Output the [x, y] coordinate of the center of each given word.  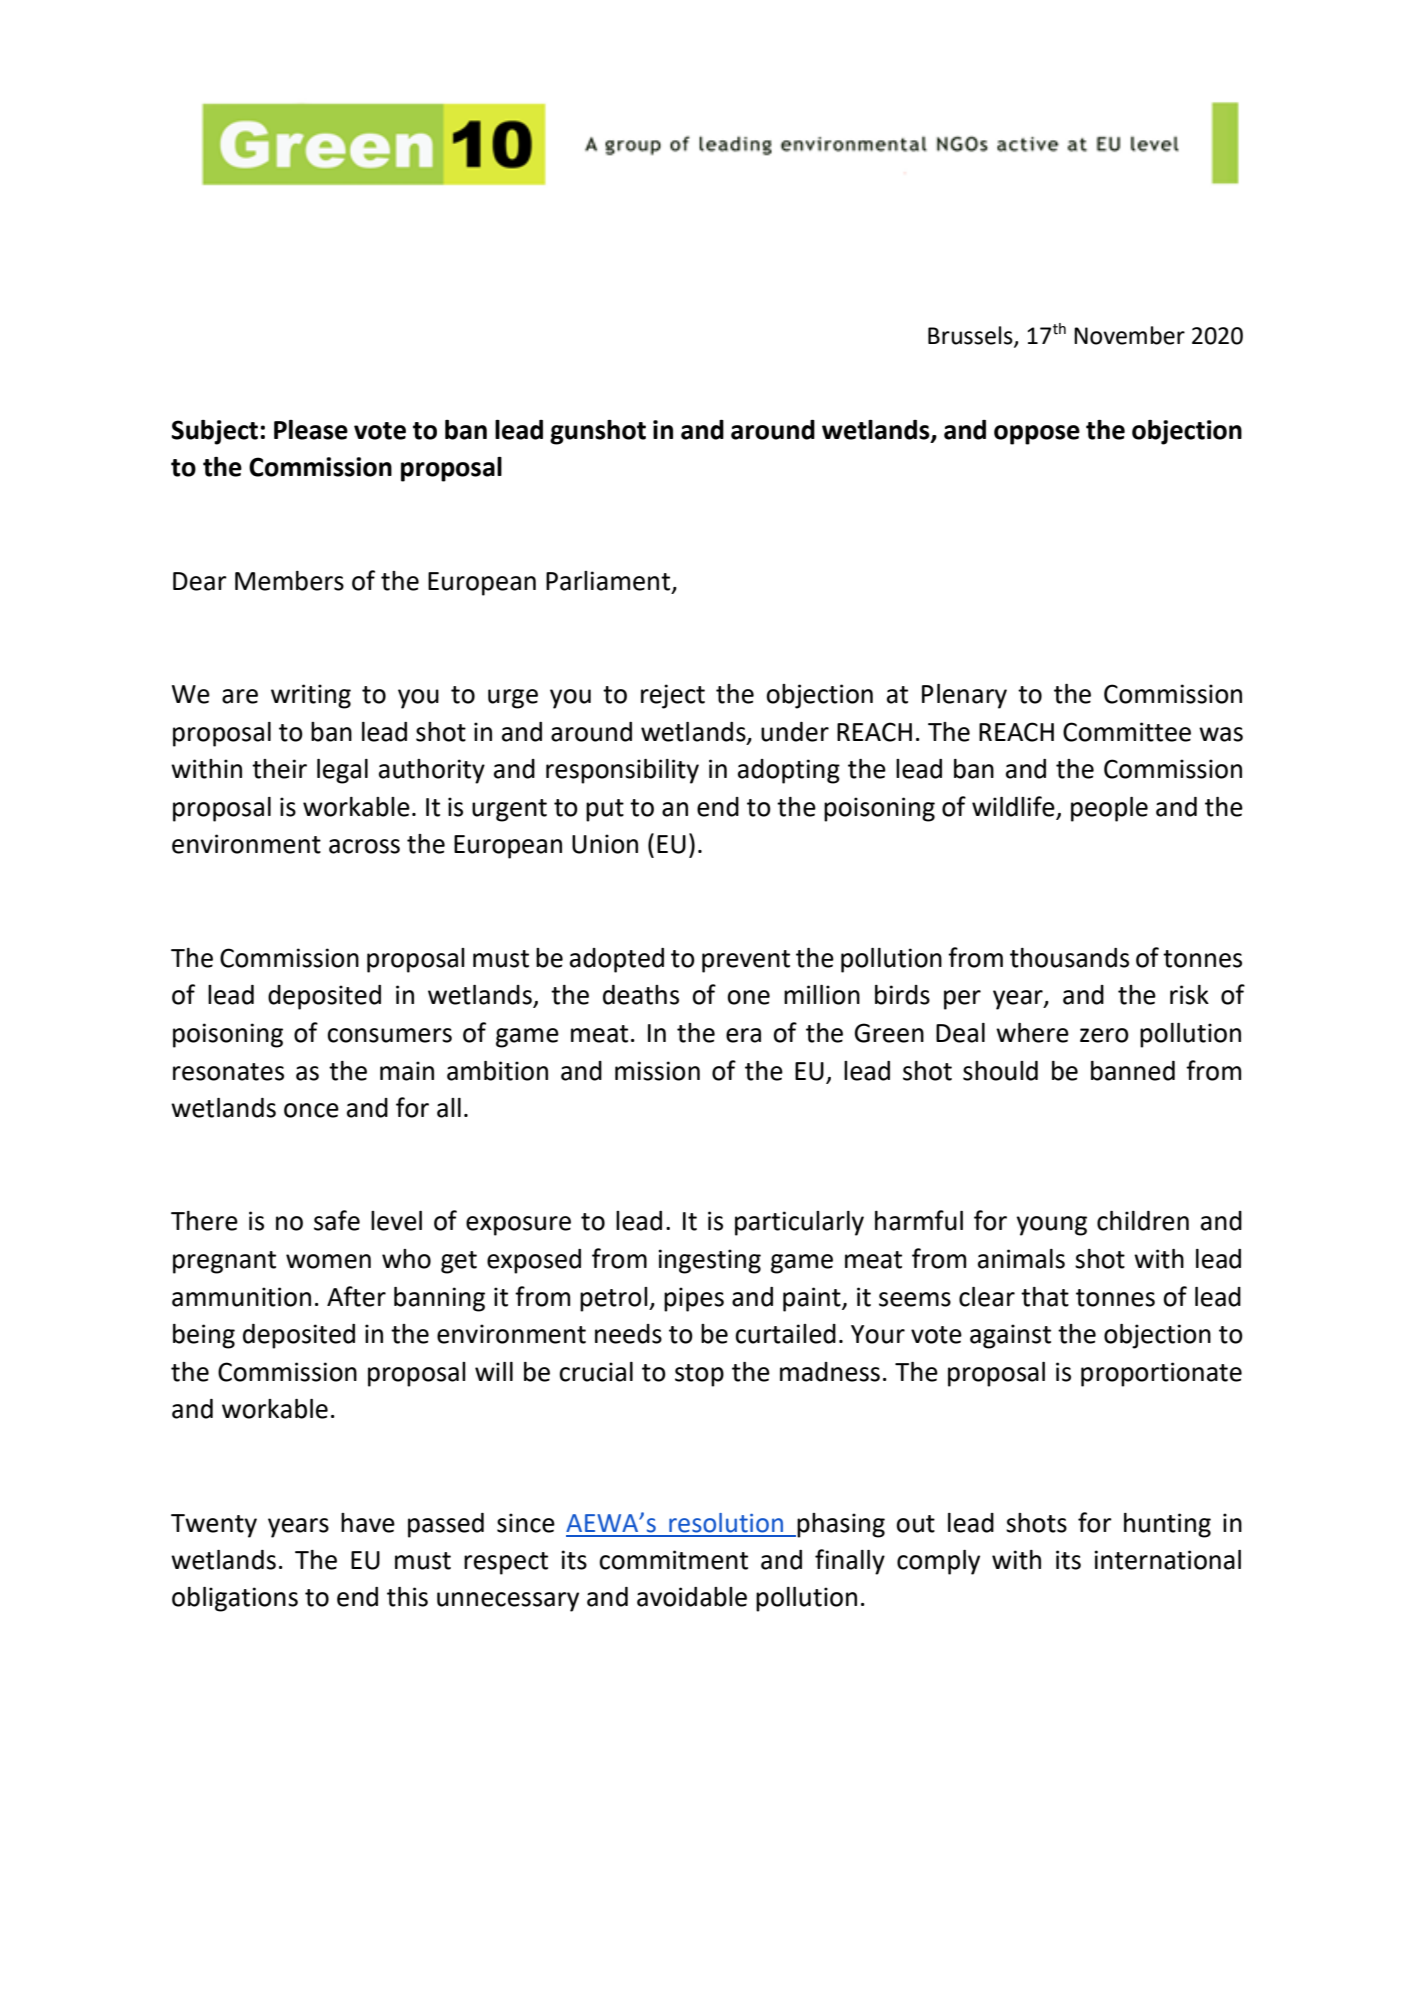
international [1167, 1560]
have [368, 1523]
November [1129, 335]
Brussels [971, 336]
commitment [673, 1560]
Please [311, 430]
